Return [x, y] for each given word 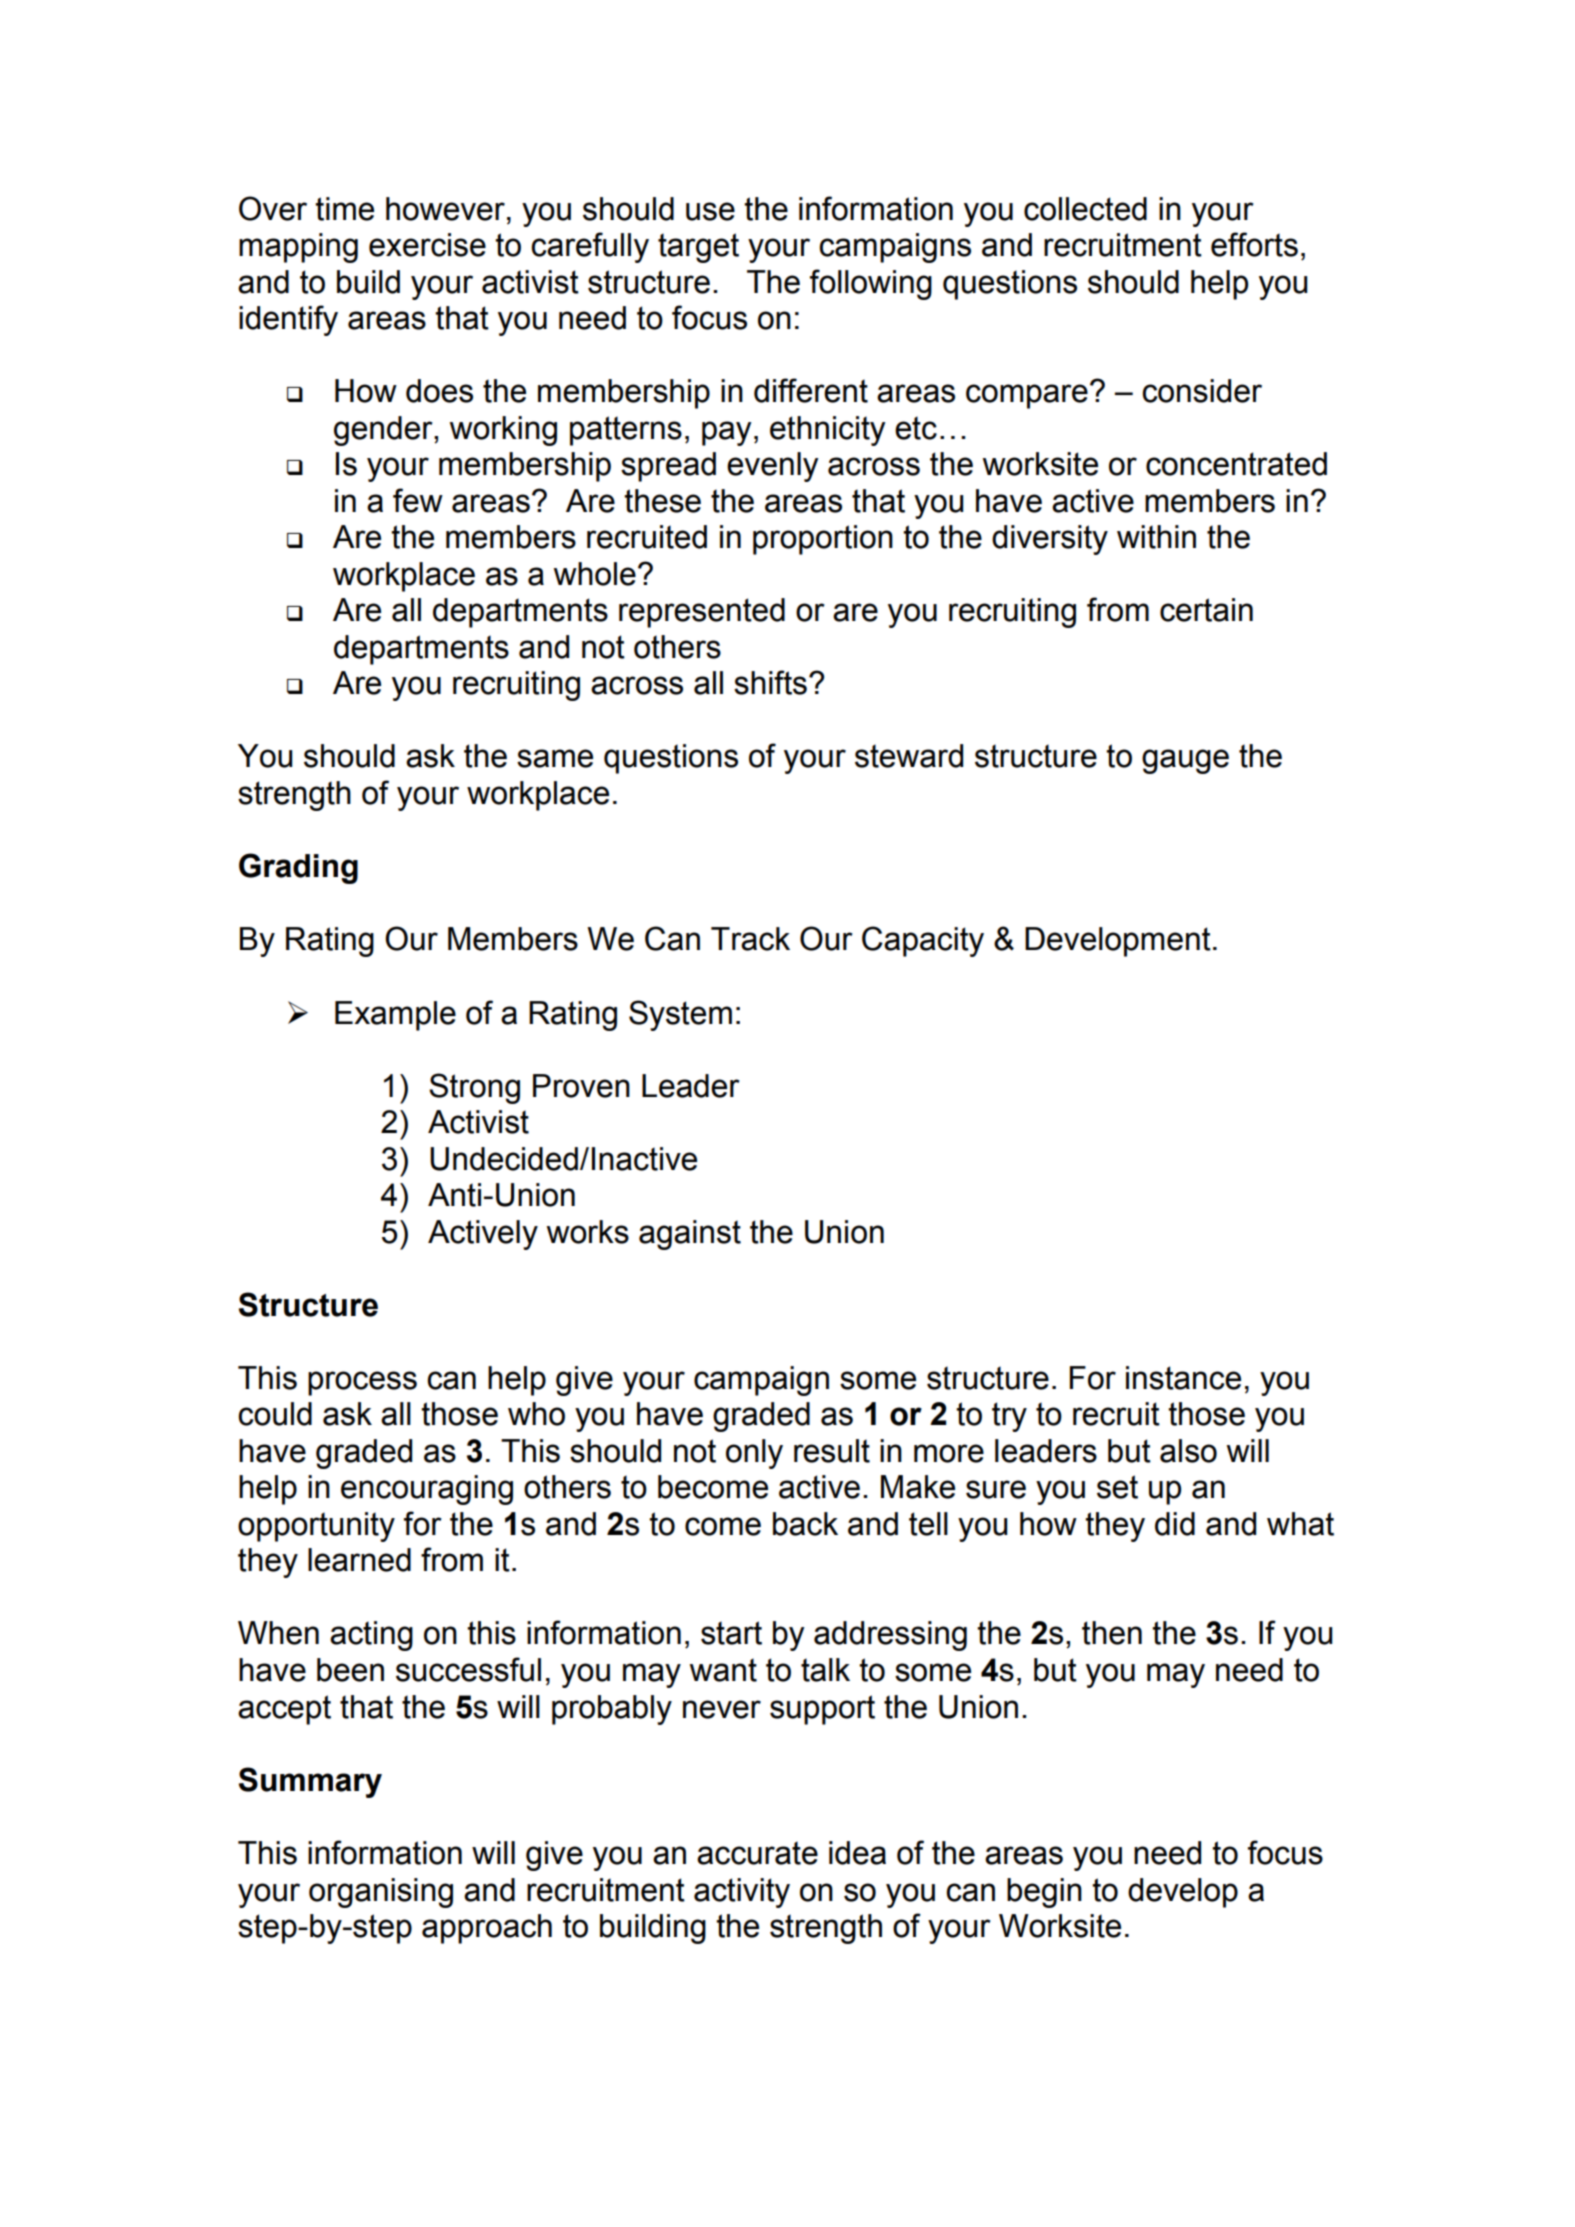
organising [381, 1893]
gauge [1185, 761]
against [690, 1235]
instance [1183, 1378]
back [805, 1524]
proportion [823, 540]
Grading [298, 868]
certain [1206, 610]
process [362, 1383]
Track [750, 939]
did [1175, 1524]
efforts [1254, 244]
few [418, 500]
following [871, 284]
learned [359, 1560]
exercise [427, 245]
